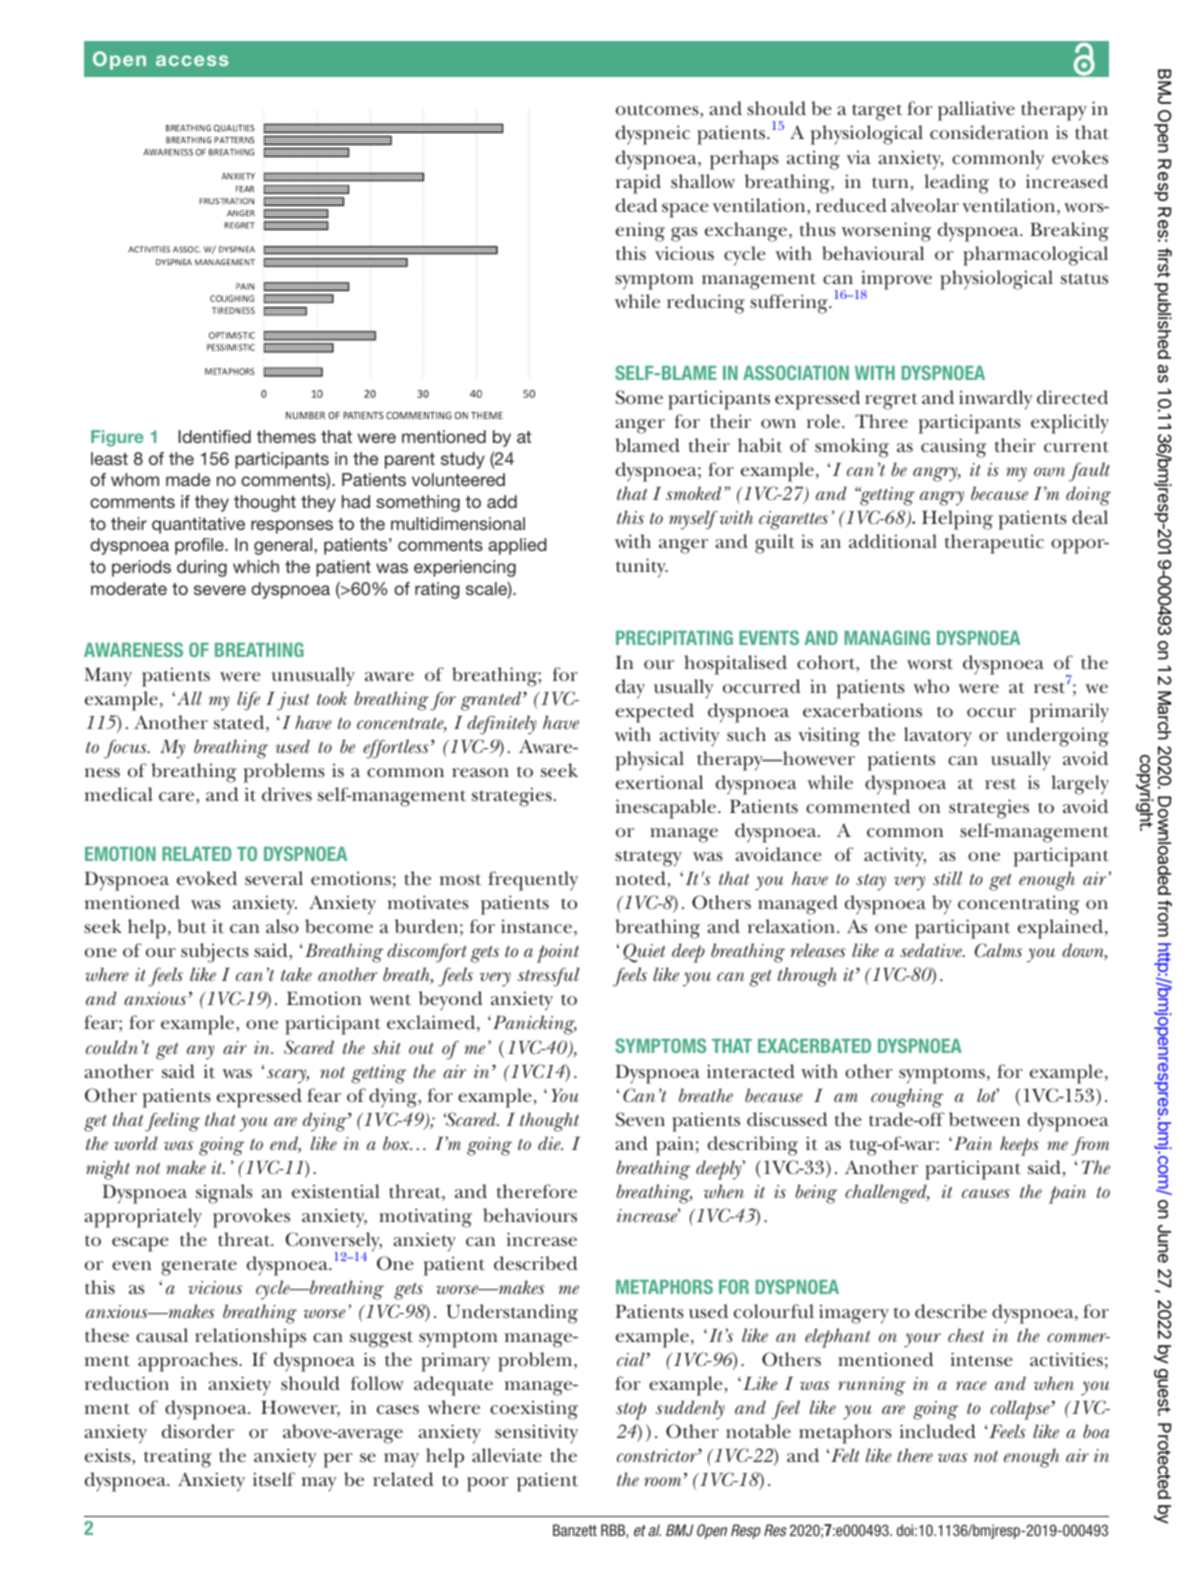 Image resolution: width=1193 pixels, height=1591 pixels. Describe the element at coordinates (650, 761) in the screenshot. I see `physical` at that location.
